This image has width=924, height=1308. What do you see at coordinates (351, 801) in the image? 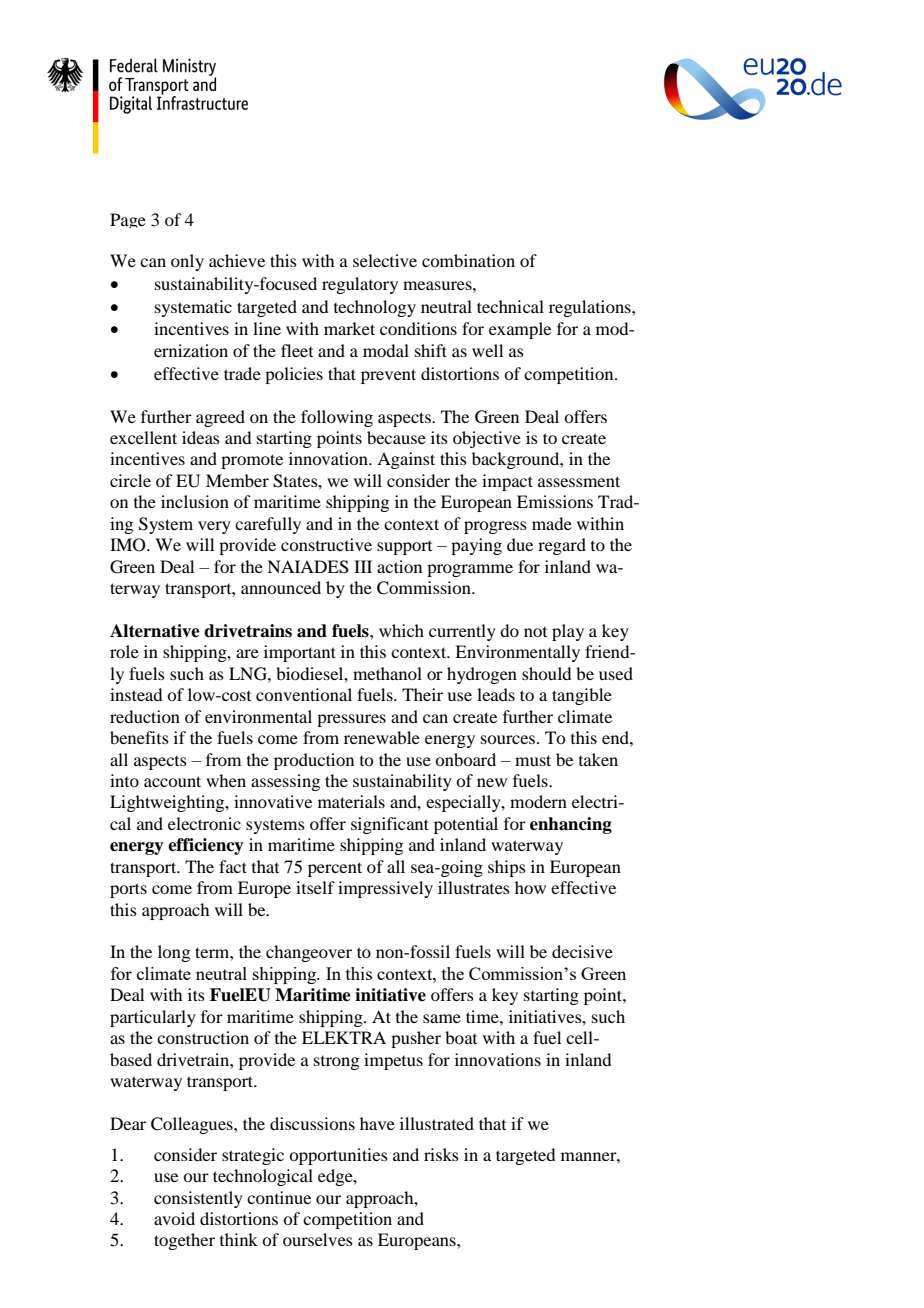
I see `materials` at bounding box center [351, 801].
